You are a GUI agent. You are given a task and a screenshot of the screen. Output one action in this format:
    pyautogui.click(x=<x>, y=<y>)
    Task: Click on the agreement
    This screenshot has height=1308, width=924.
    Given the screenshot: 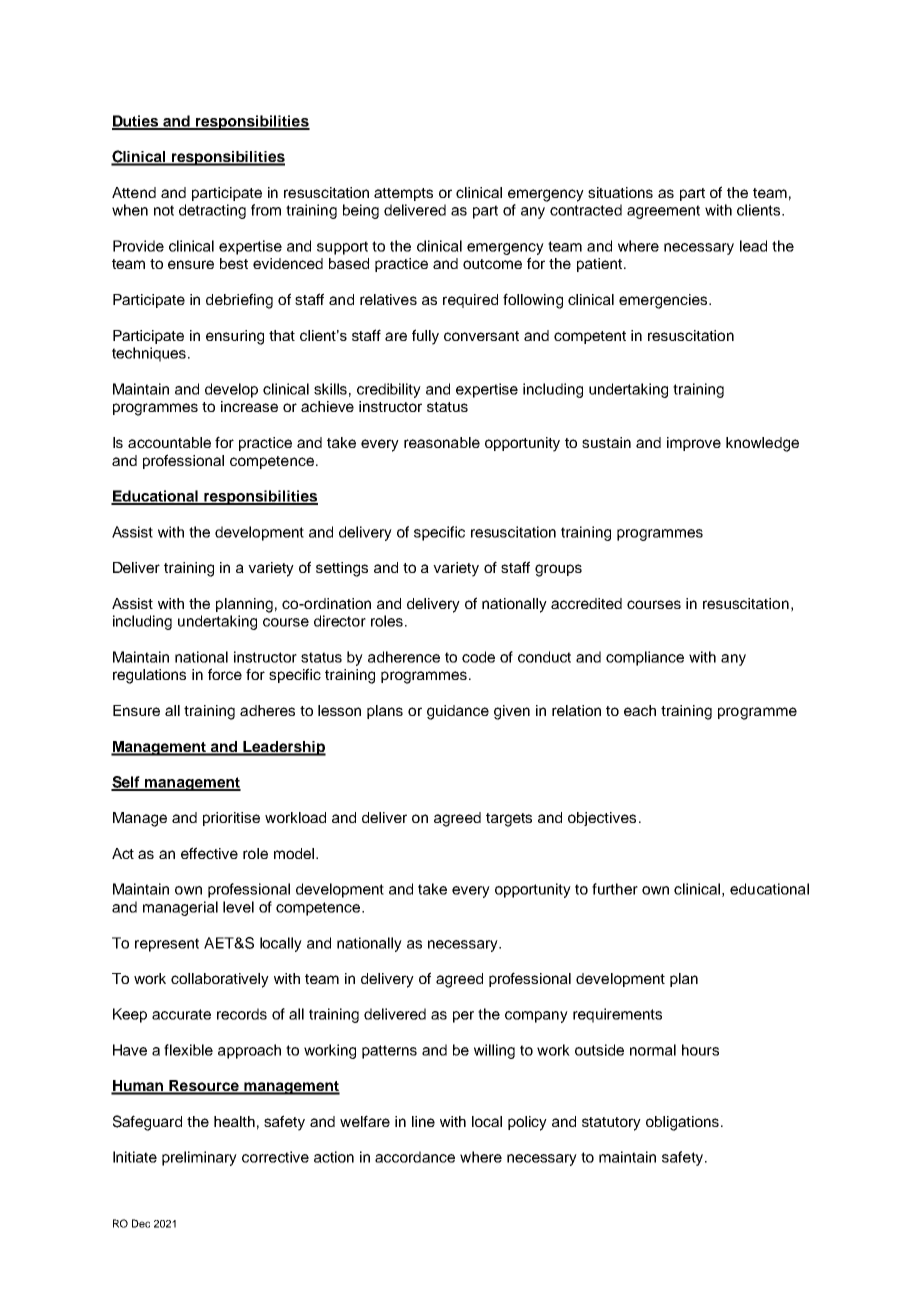 What is the action you would take?
    pyautogui.click(x=663, y=212)
